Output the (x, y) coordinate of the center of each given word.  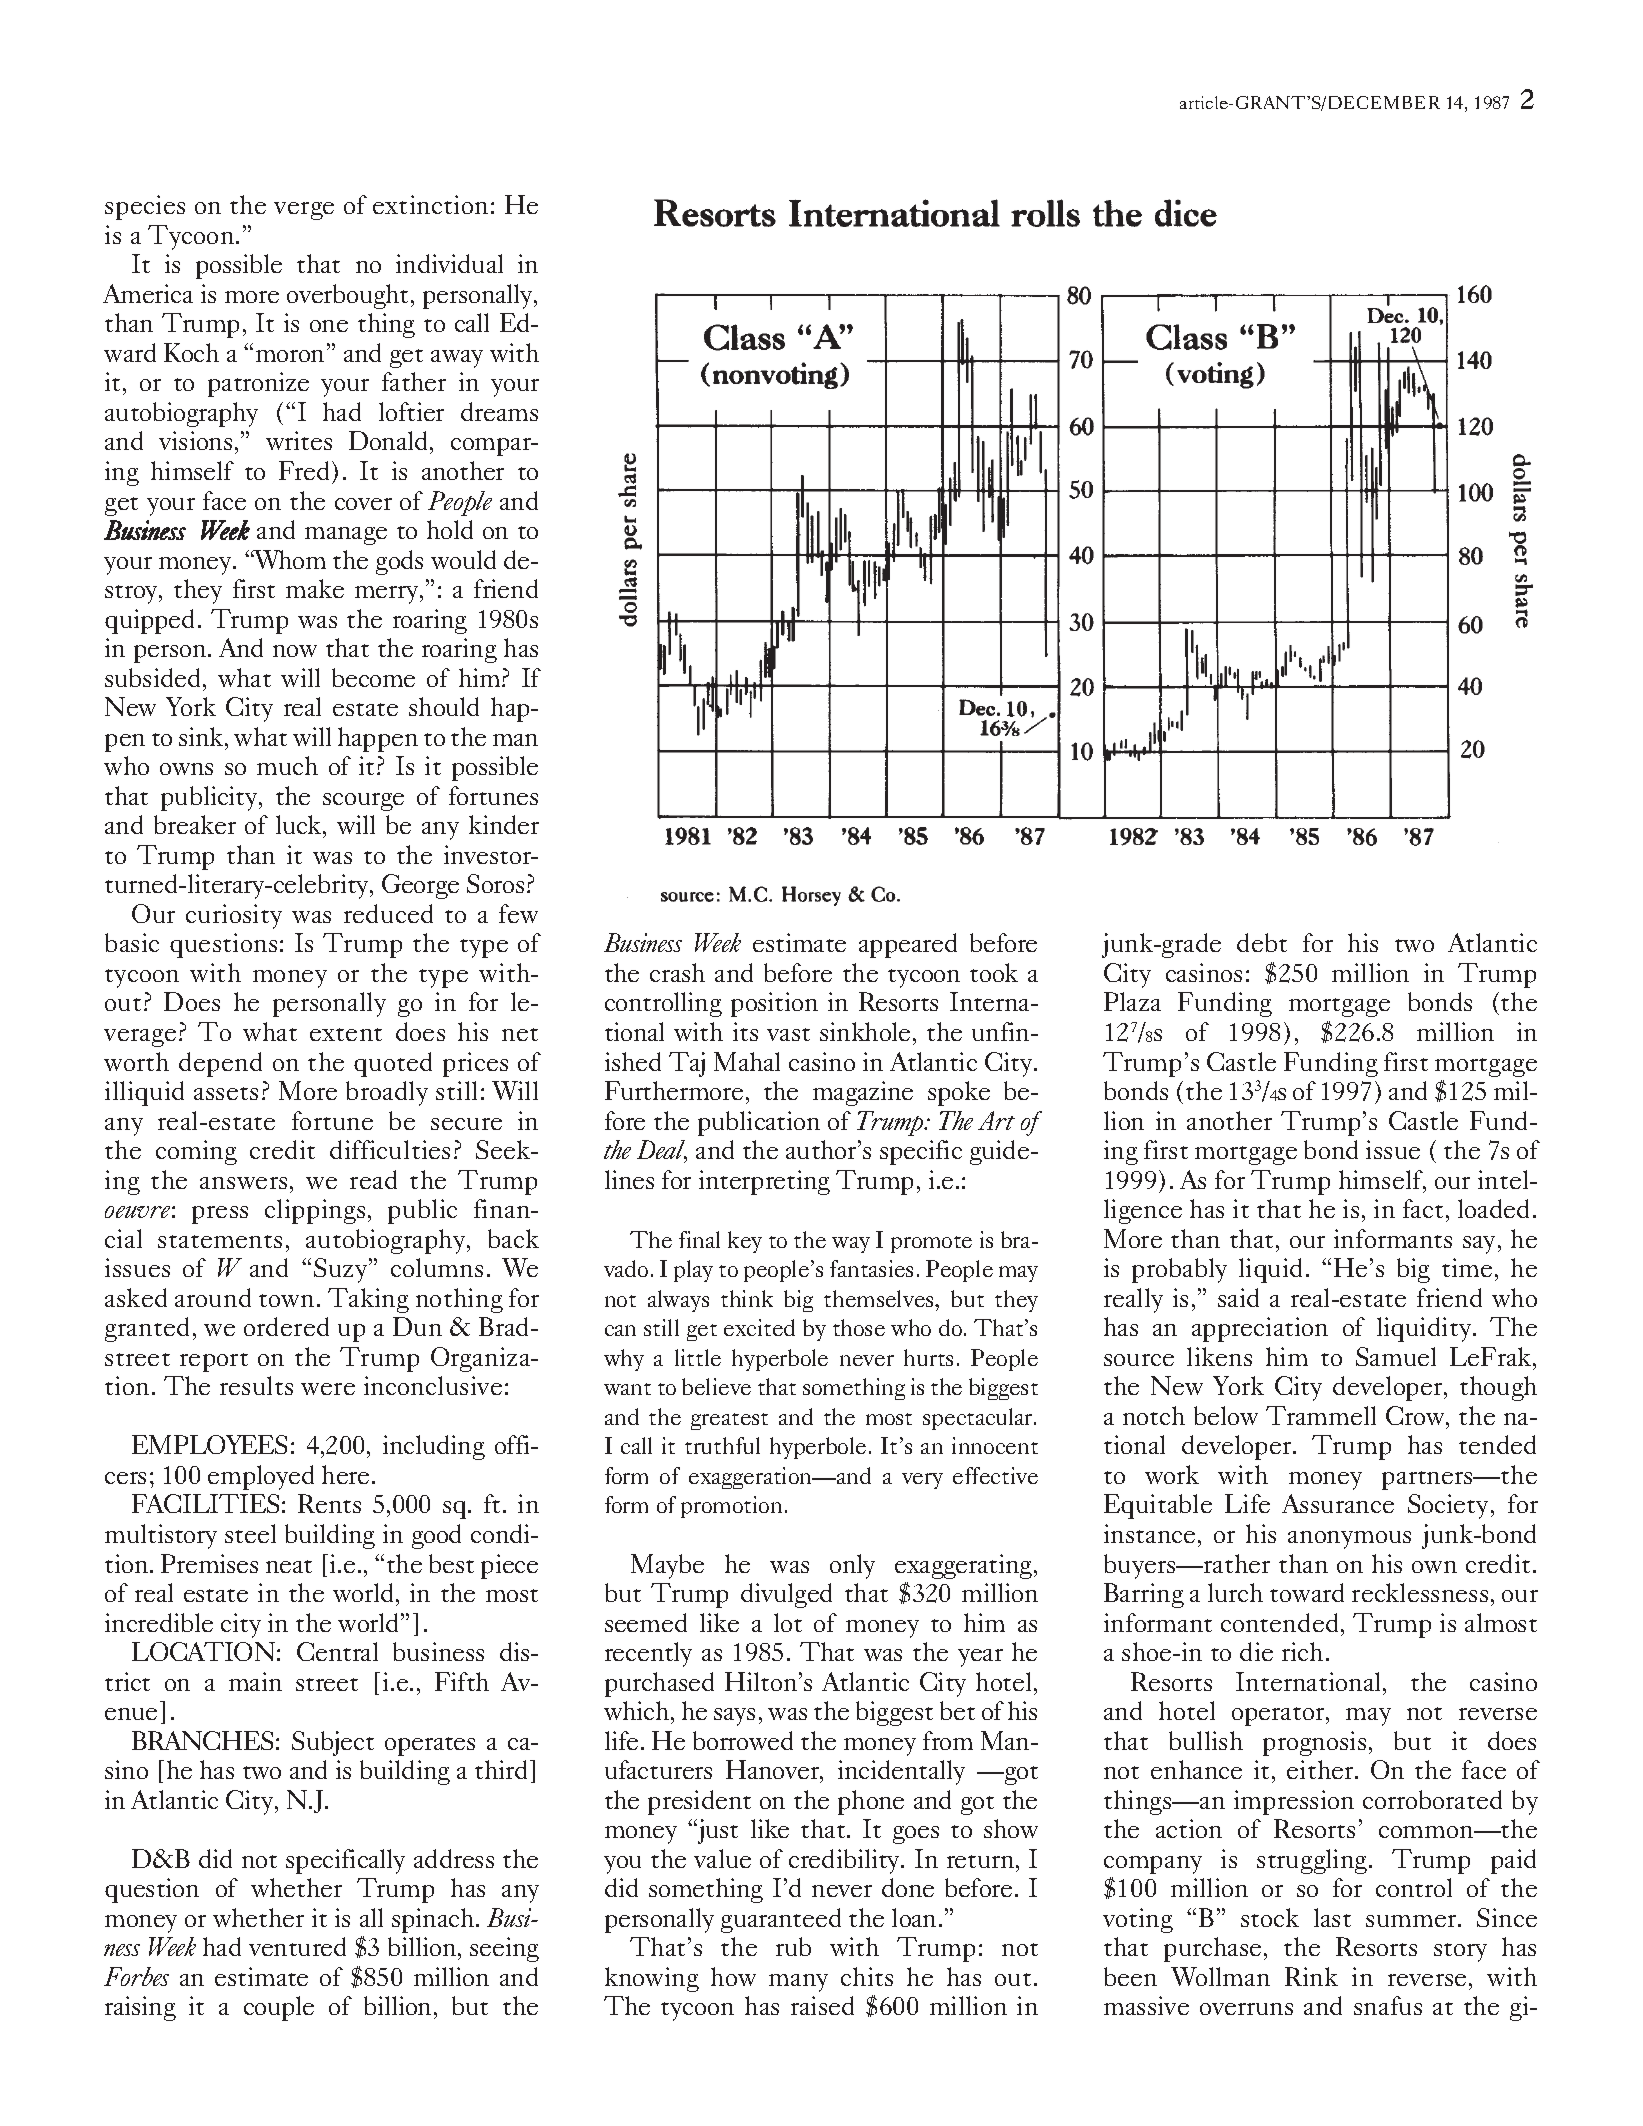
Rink (1311, 1976)
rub (793, 1946)
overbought (349, 296)
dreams (499, 411)
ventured (297, 1946)
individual (449, 263)
